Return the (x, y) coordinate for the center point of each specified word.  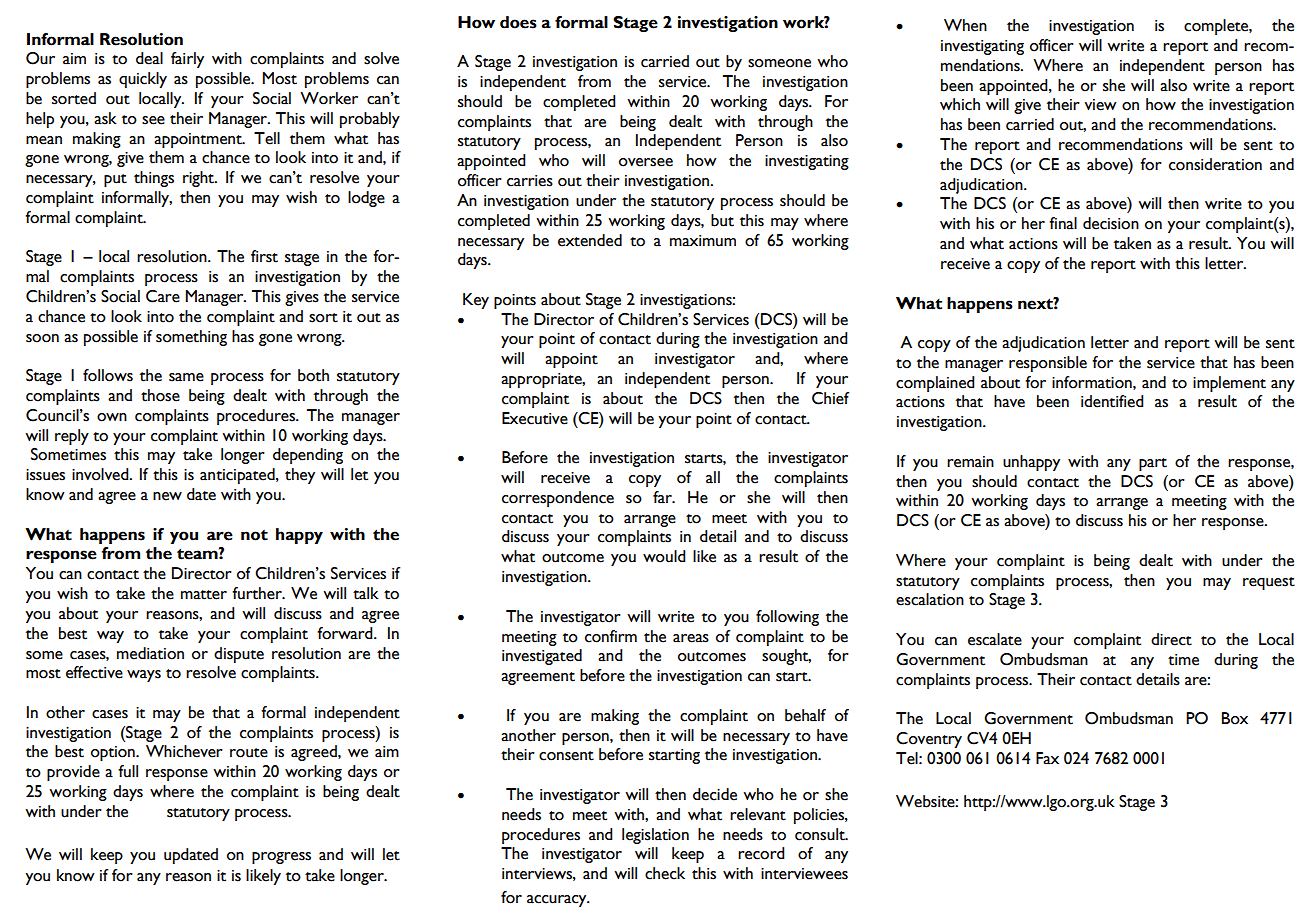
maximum (703, 241)
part (1153, 464)
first (264, 256)
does (518, 22)
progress (281, 858)
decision (1111, 223)
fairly (187, 60)
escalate (995, 639)
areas (691, 638)
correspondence (558, 499)
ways (144, 676)
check (665, 873)
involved (101, 474)
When (965, 25)
